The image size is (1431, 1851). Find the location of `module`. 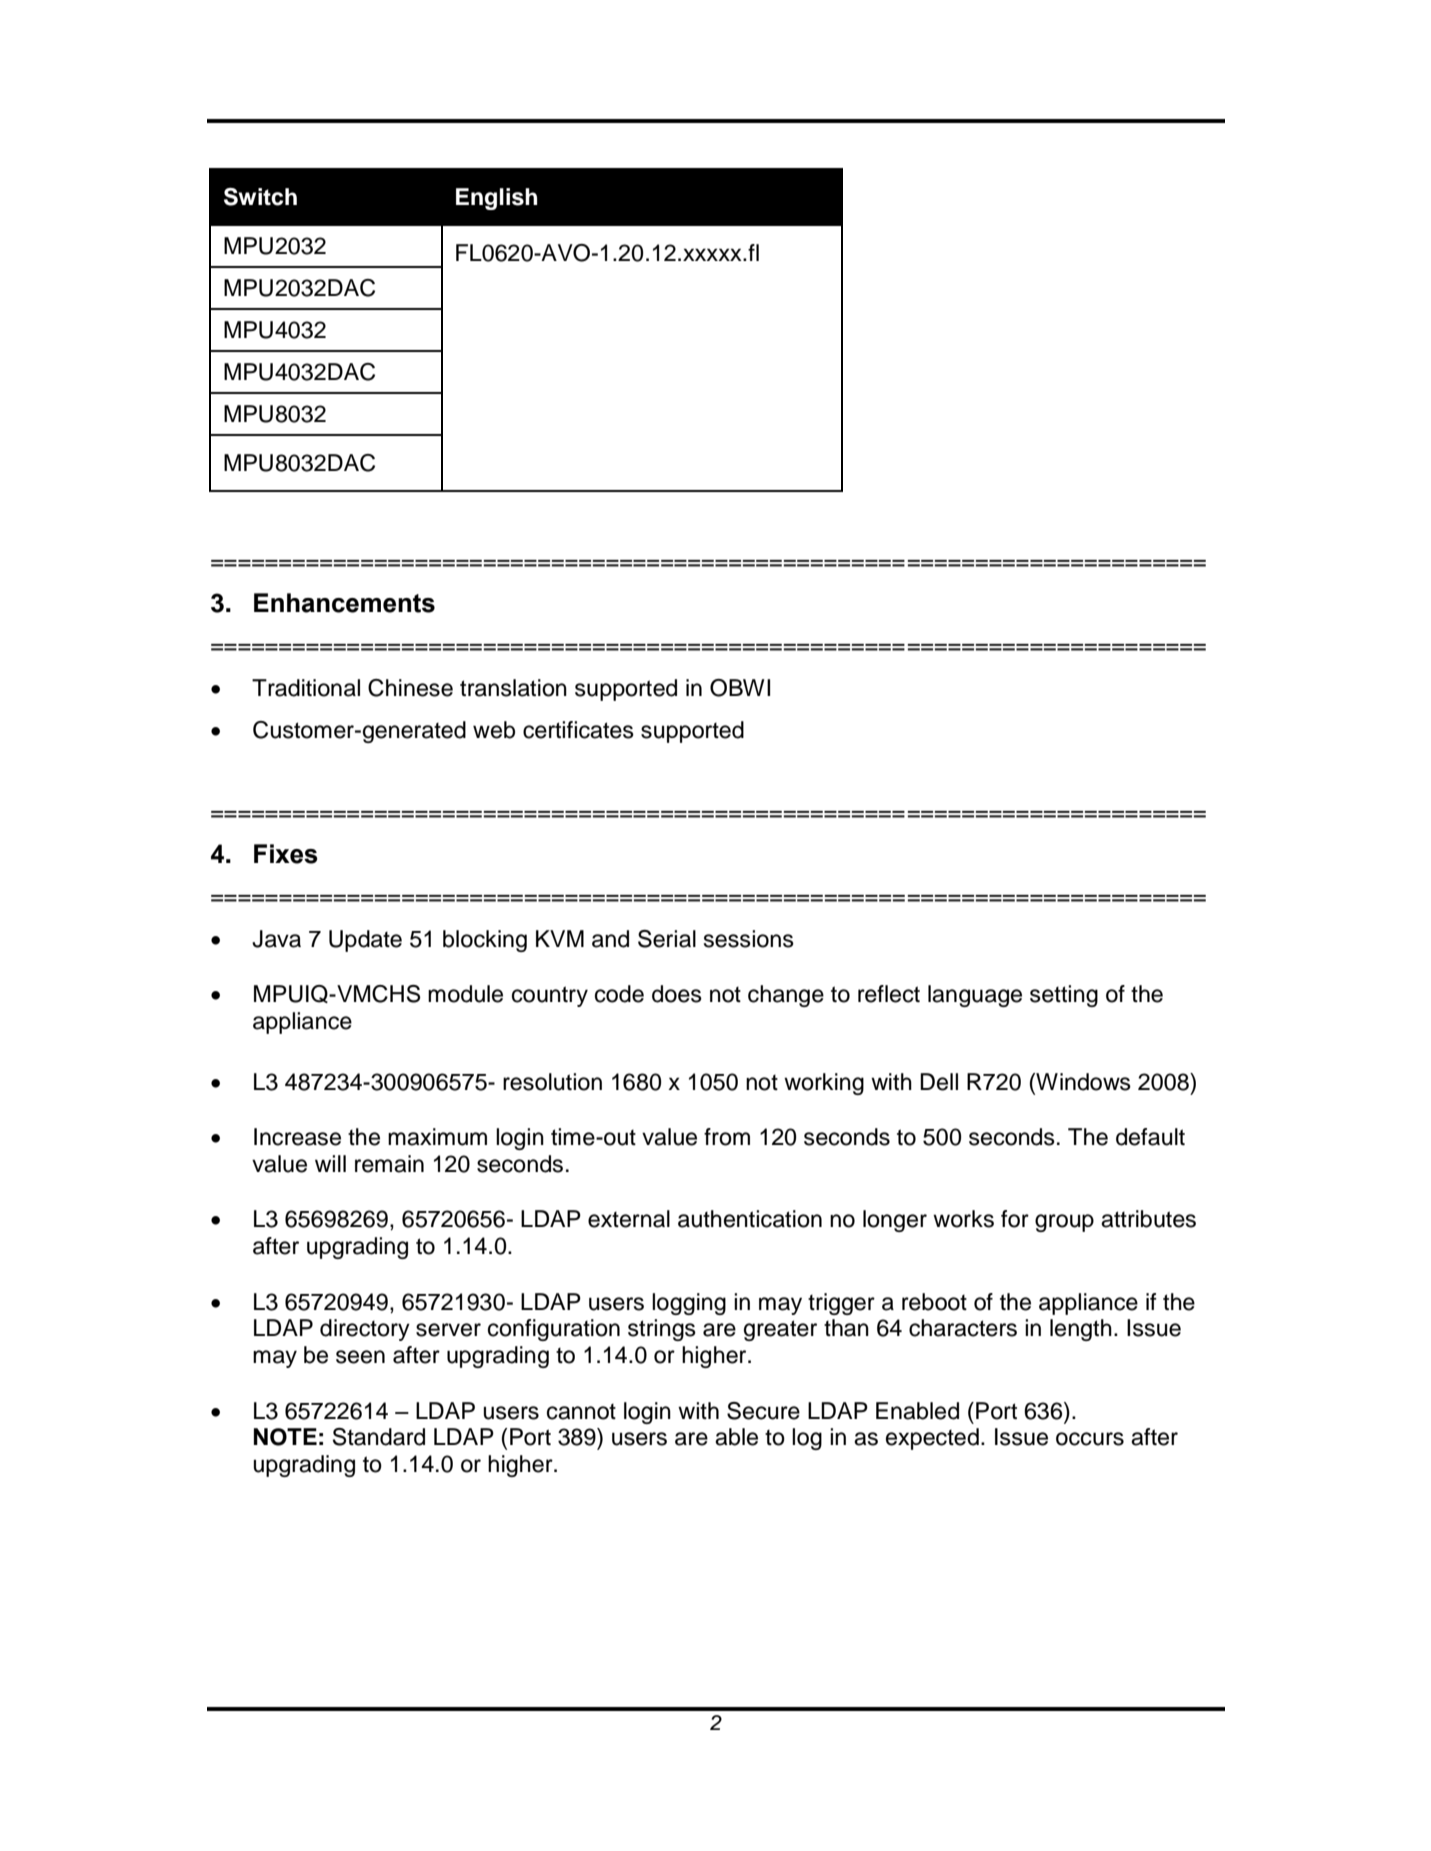

module is located at coordinates (465, 994).
